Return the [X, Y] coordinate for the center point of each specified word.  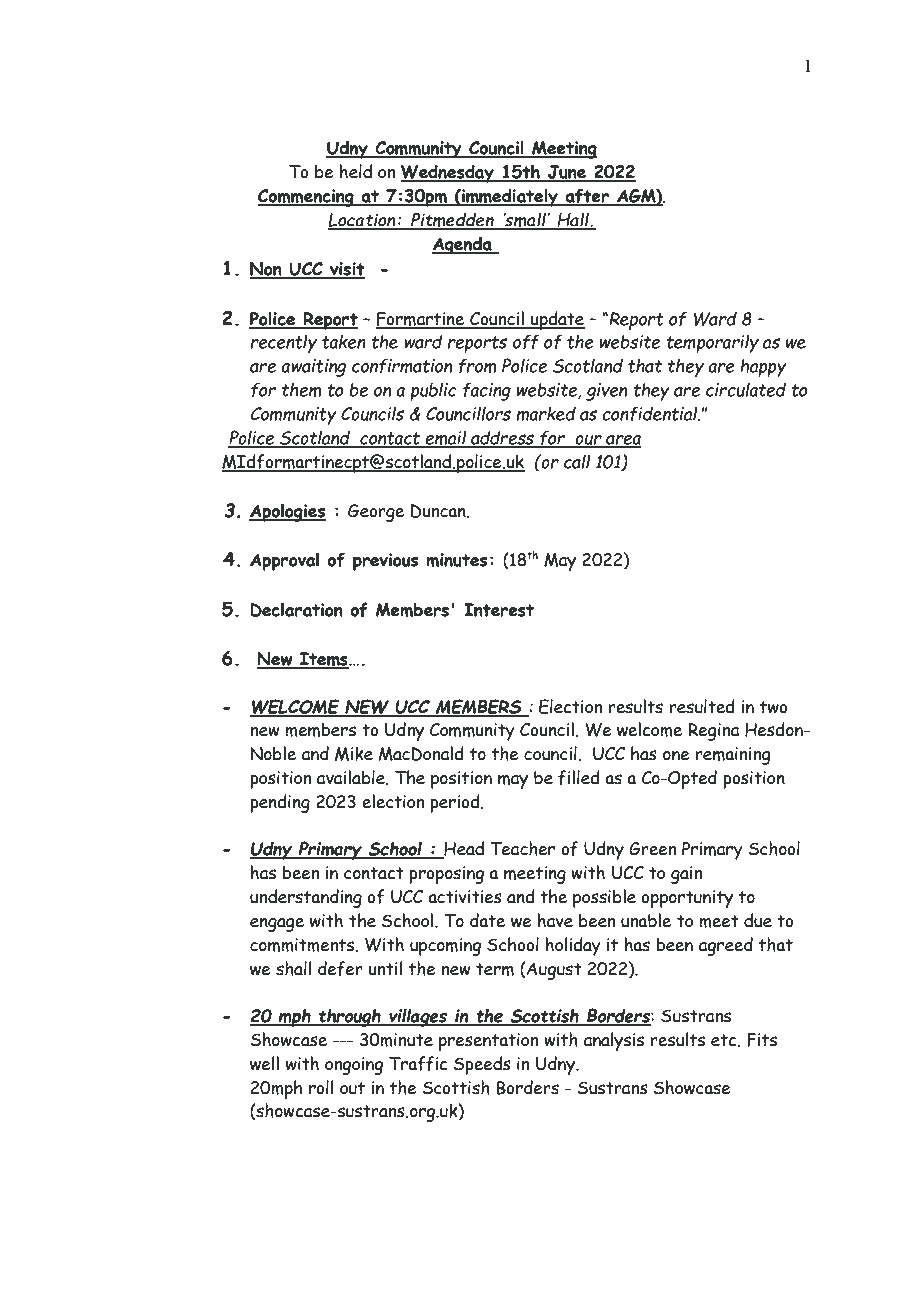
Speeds [482, 1065]
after [587, 197]
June [567, 173]
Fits [762, 1040]
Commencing [307, 198]
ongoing [354, 1066]
